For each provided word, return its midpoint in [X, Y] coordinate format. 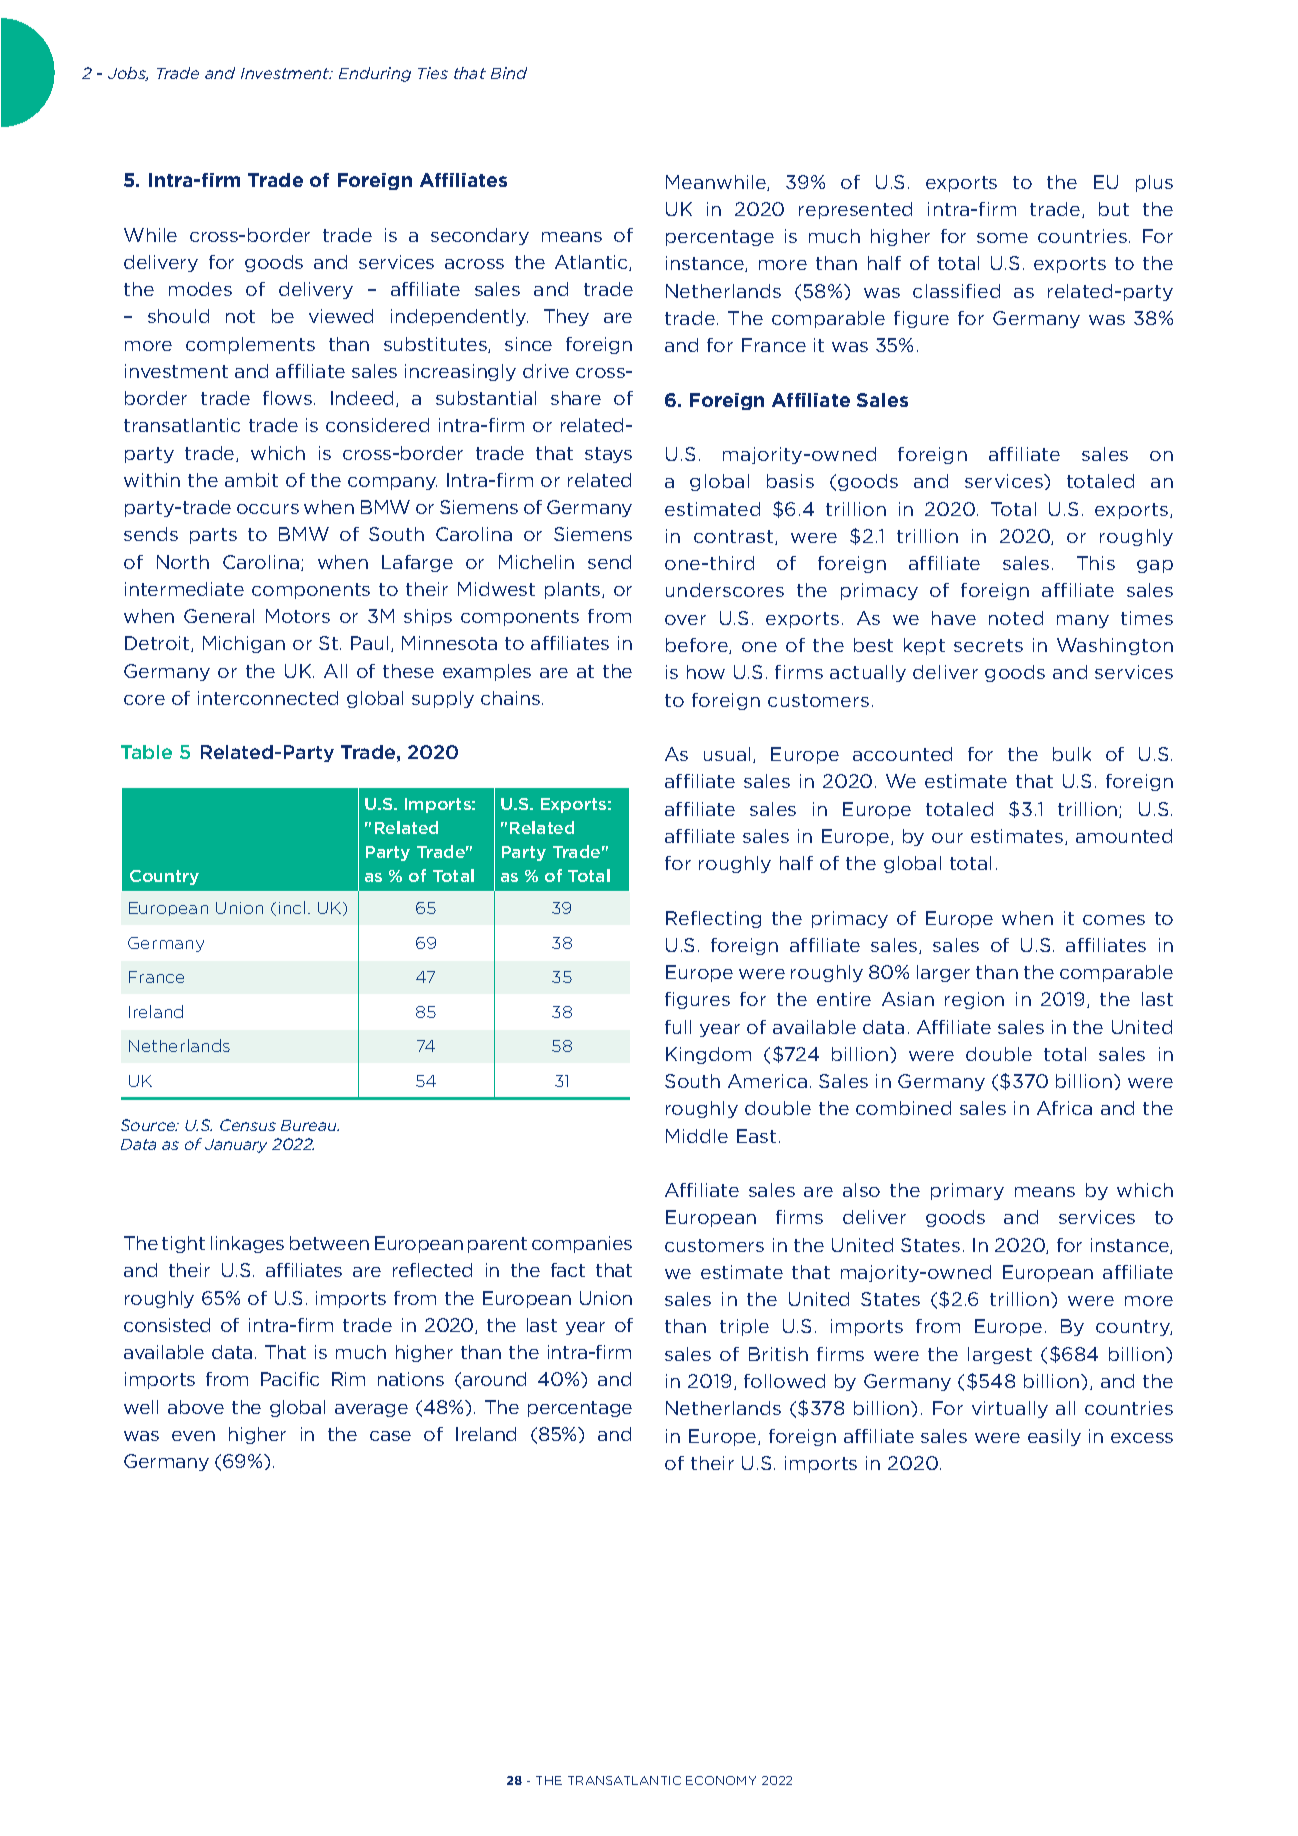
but [1114, 209]
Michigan [244, 644]
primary [967, 1191]
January [236, 1146]
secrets [988, 645]
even [193, 1436]
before [698, 646]
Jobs [128, 74]
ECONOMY [721, 1780]
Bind [509, 73]
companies [582, 1244]
